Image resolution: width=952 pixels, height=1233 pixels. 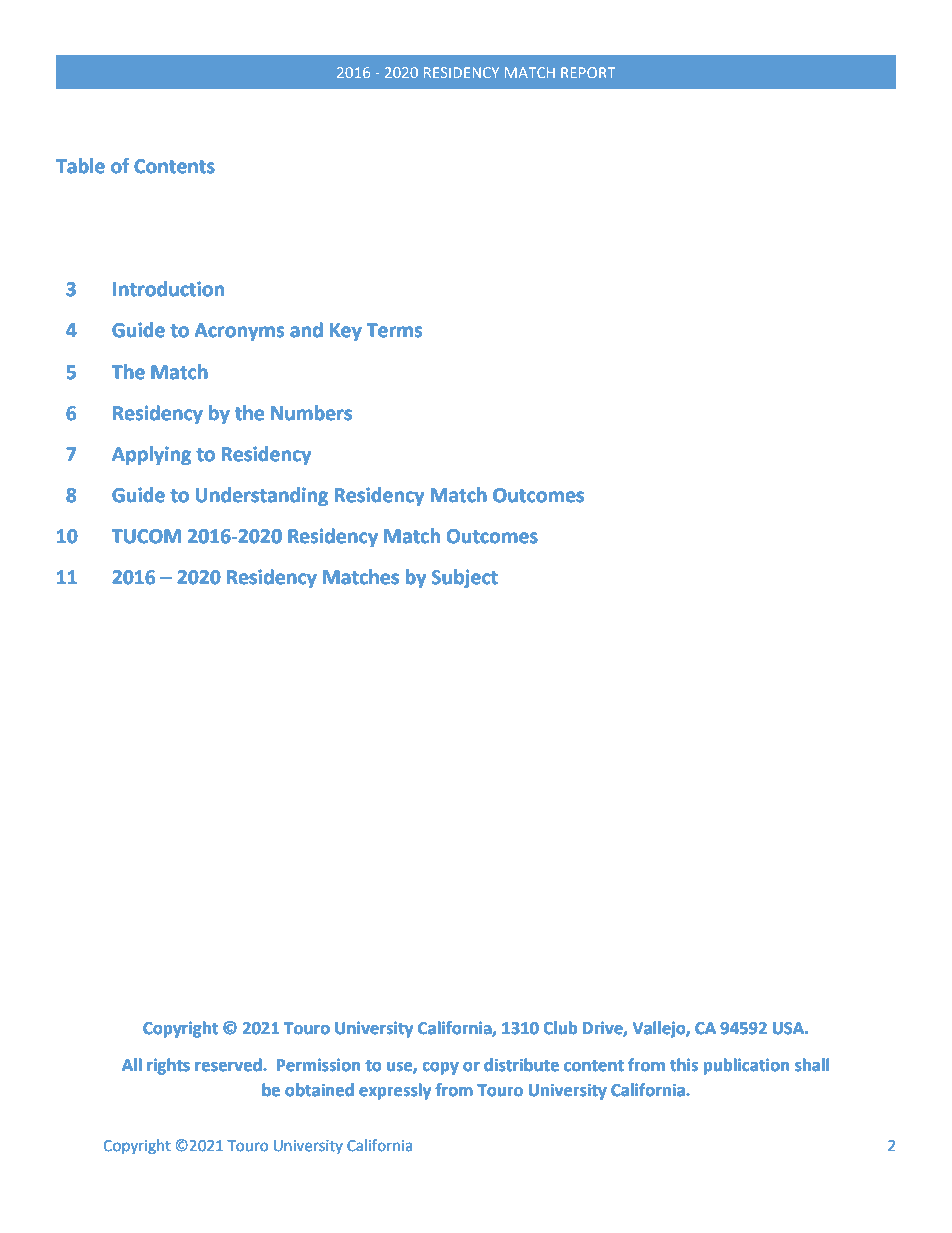 I want to click on Permission, so click(x=318, y=1065).
